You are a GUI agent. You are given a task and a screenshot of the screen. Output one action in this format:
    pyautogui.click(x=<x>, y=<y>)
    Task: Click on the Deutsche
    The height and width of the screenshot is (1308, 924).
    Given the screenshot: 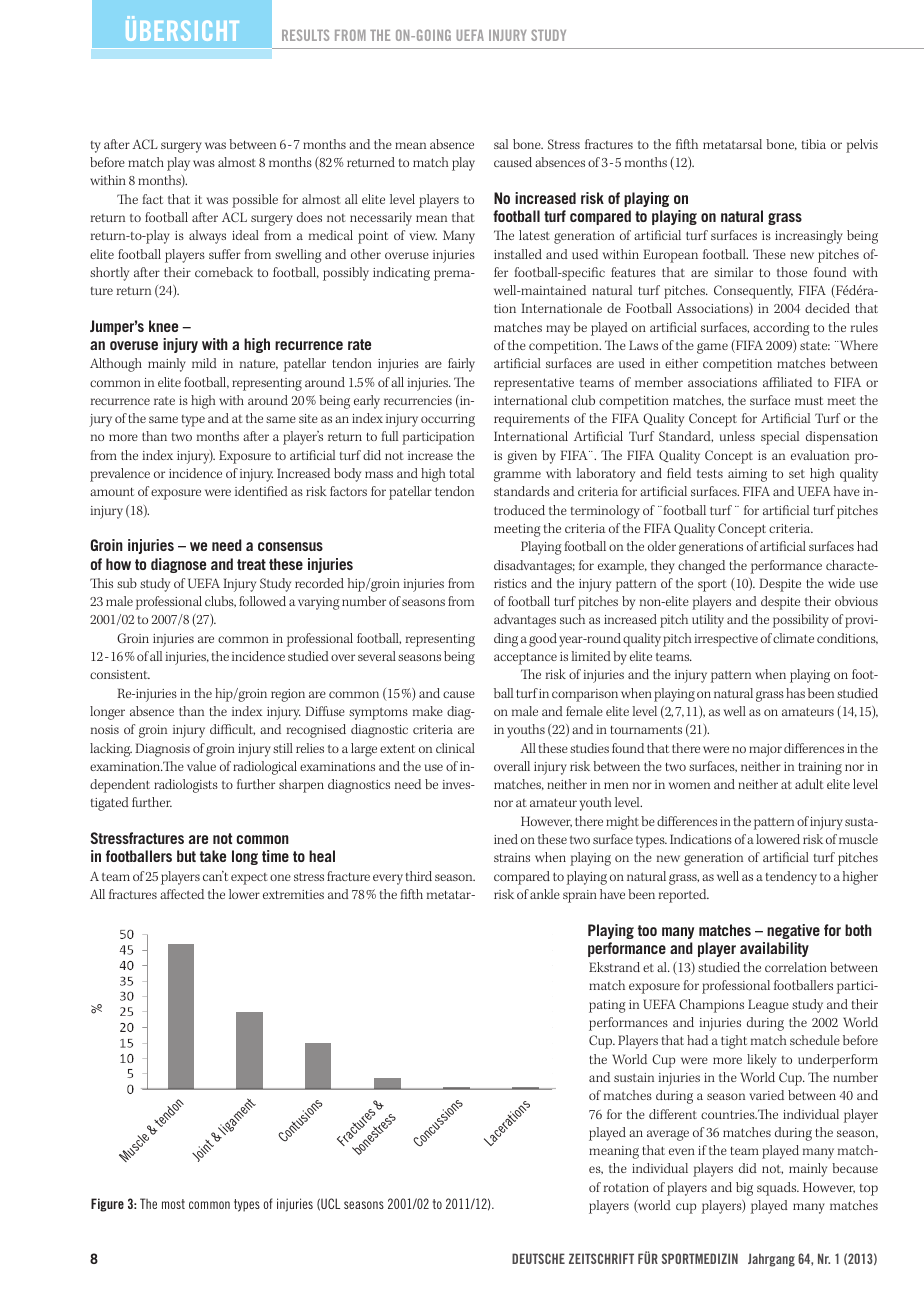 What is the action you would take?
    pyautogui.click(x=538, y=1258)
